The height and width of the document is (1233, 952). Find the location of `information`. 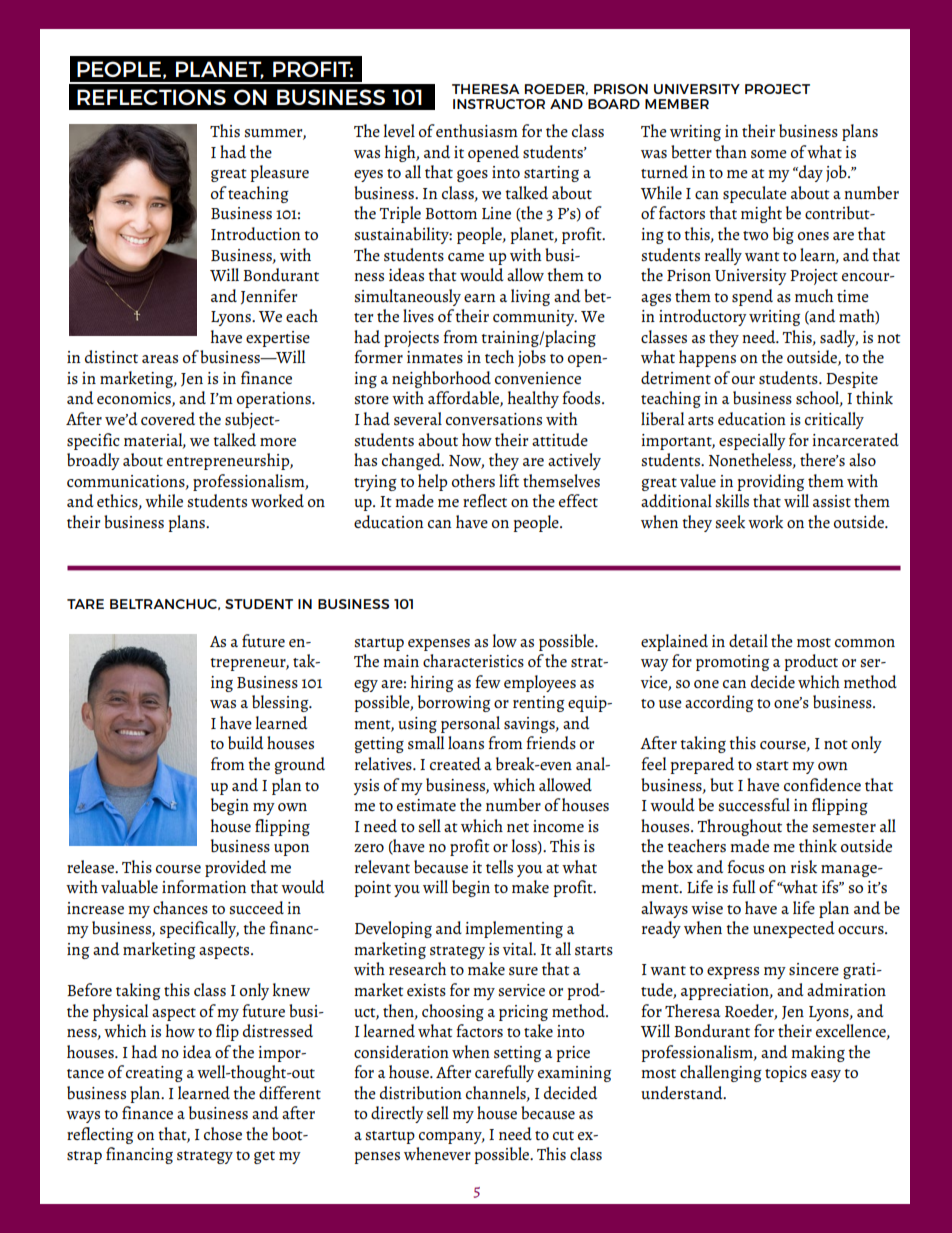

information is located at coordinates (204, 886).
